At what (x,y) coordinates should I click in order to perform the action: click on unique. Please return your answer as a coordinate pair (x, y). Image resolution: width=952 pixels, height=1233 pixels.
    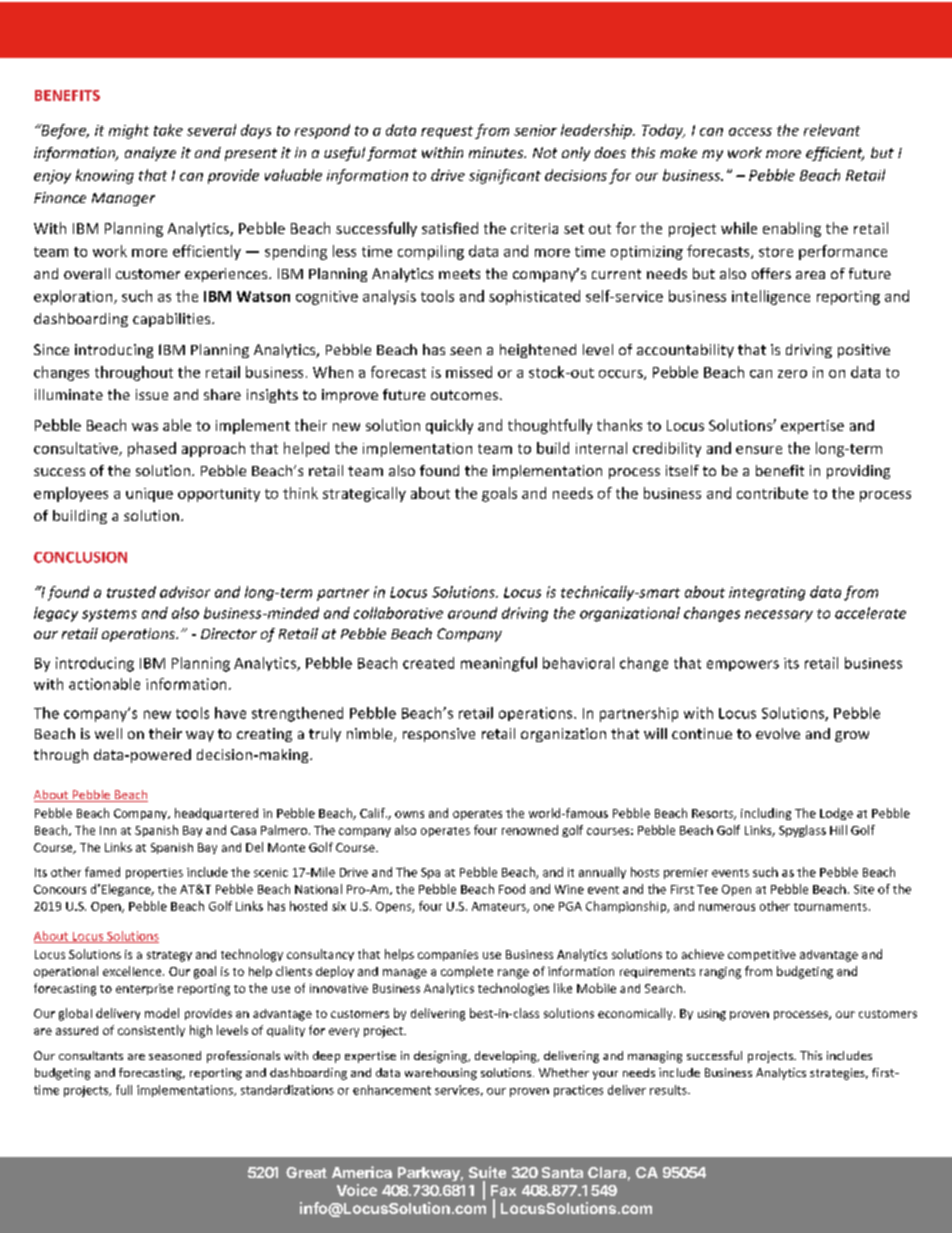
    Looking at the image, I should click on (149, 495).
